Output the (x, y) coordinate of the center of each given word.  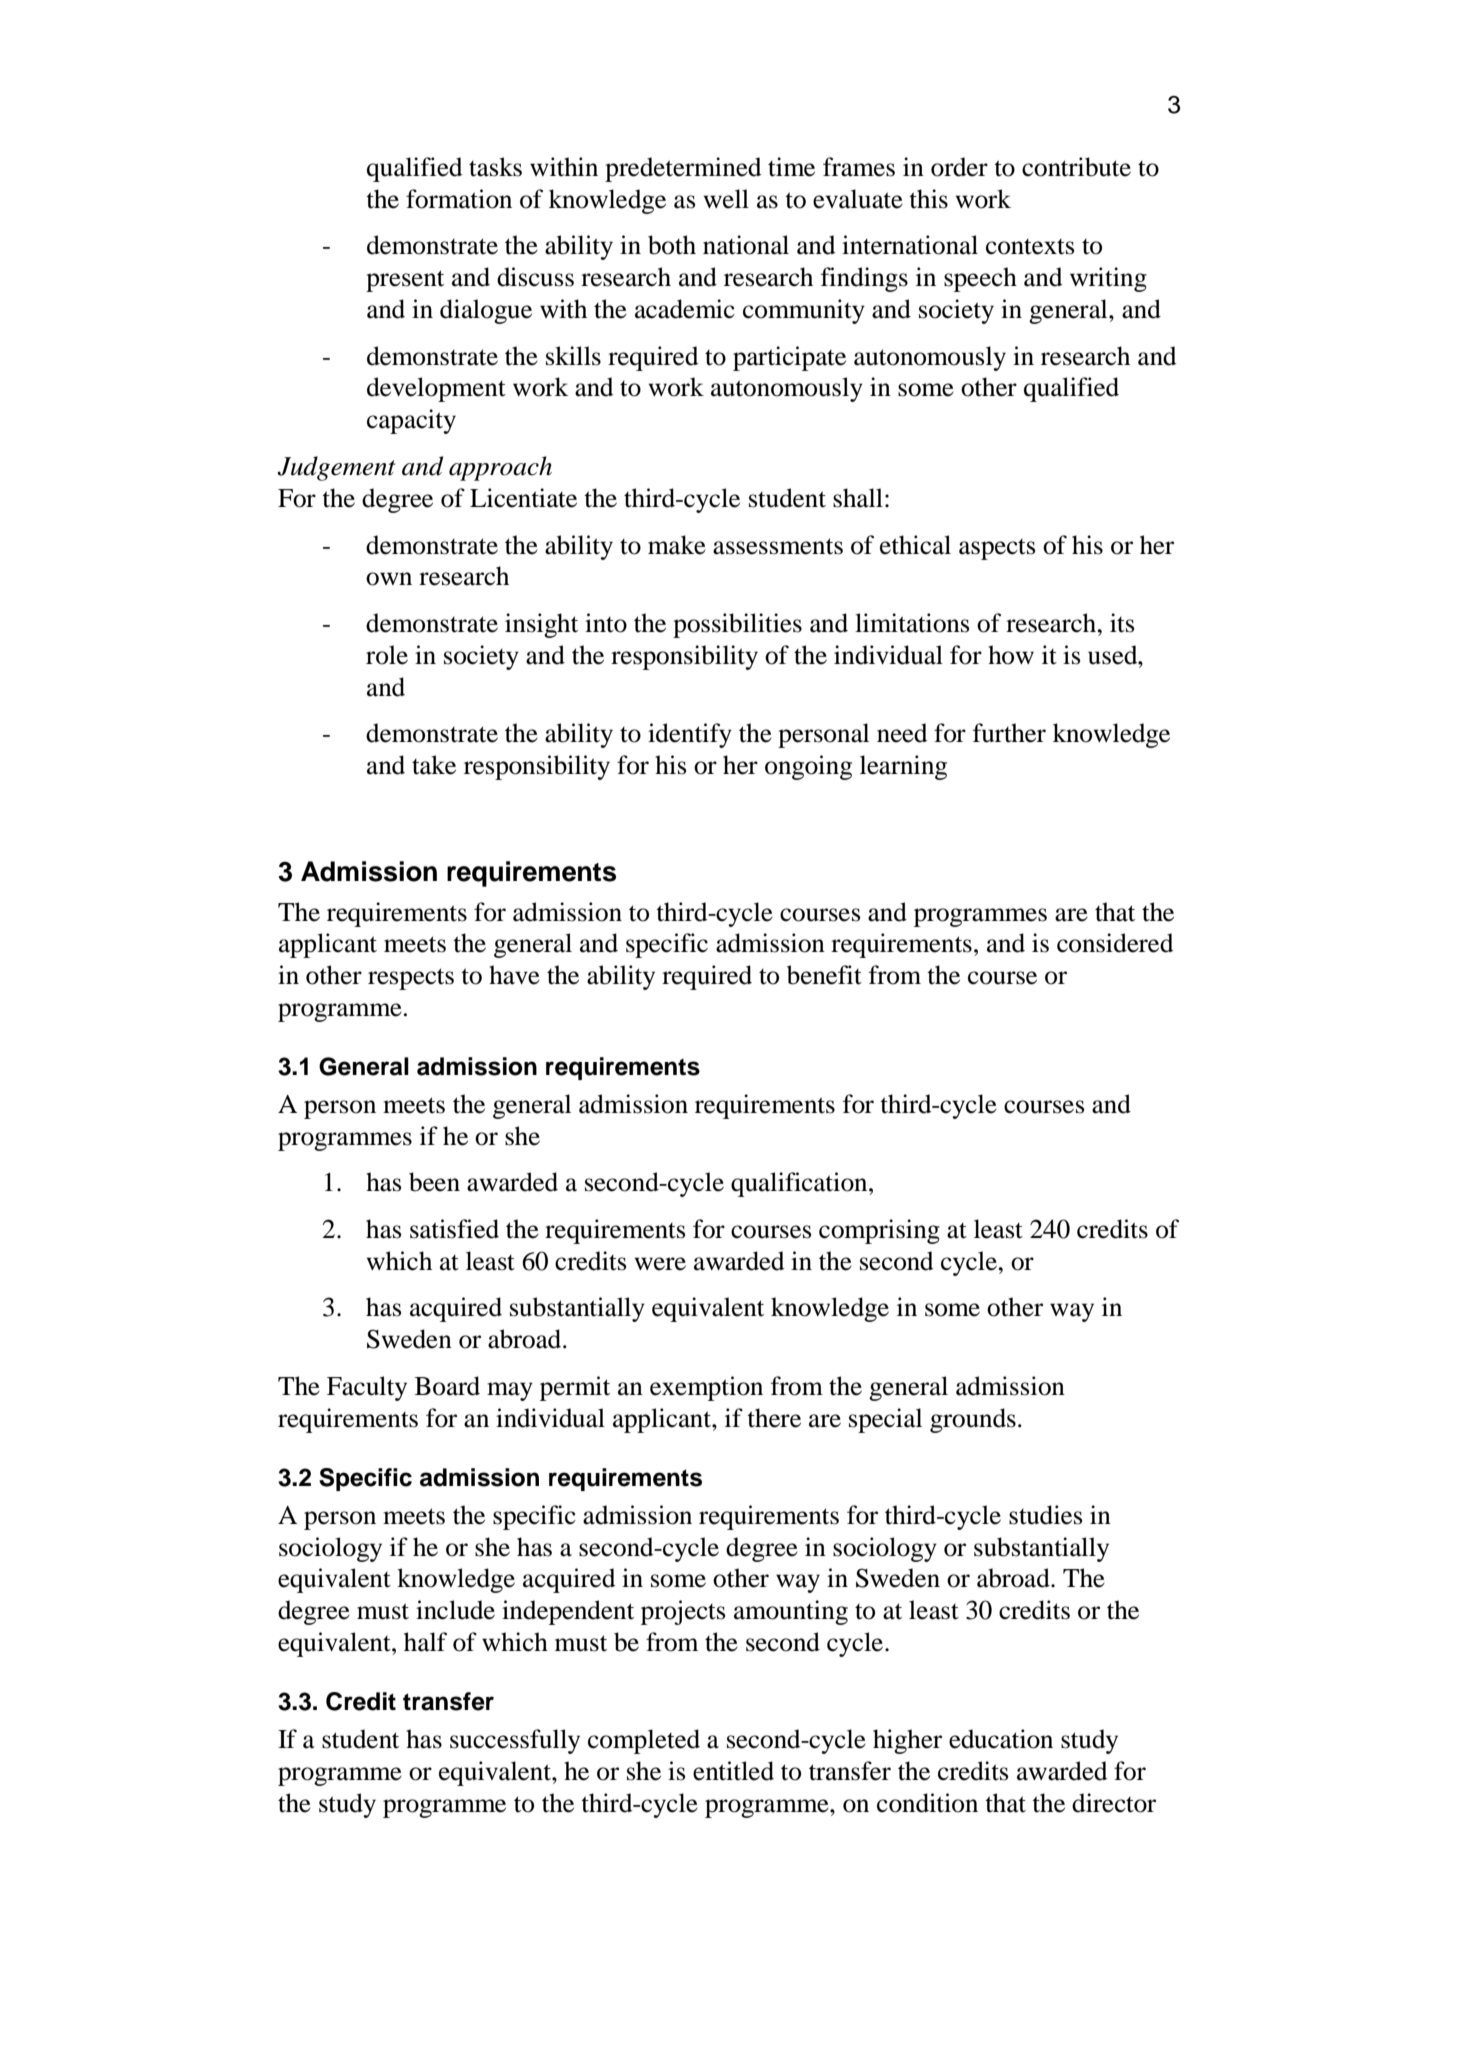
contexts (1030, 247)
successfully (515, 1741)
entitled (733, 1771)
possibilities (737, 625)
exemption (706, 1388)
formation (459, 199)
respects (411, 979)
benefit (824, 975)
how (1011, 655)
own (389, 579)
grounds (973, 1420)
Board (447, 1386)
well (726, 199)
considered (1115, 943)
